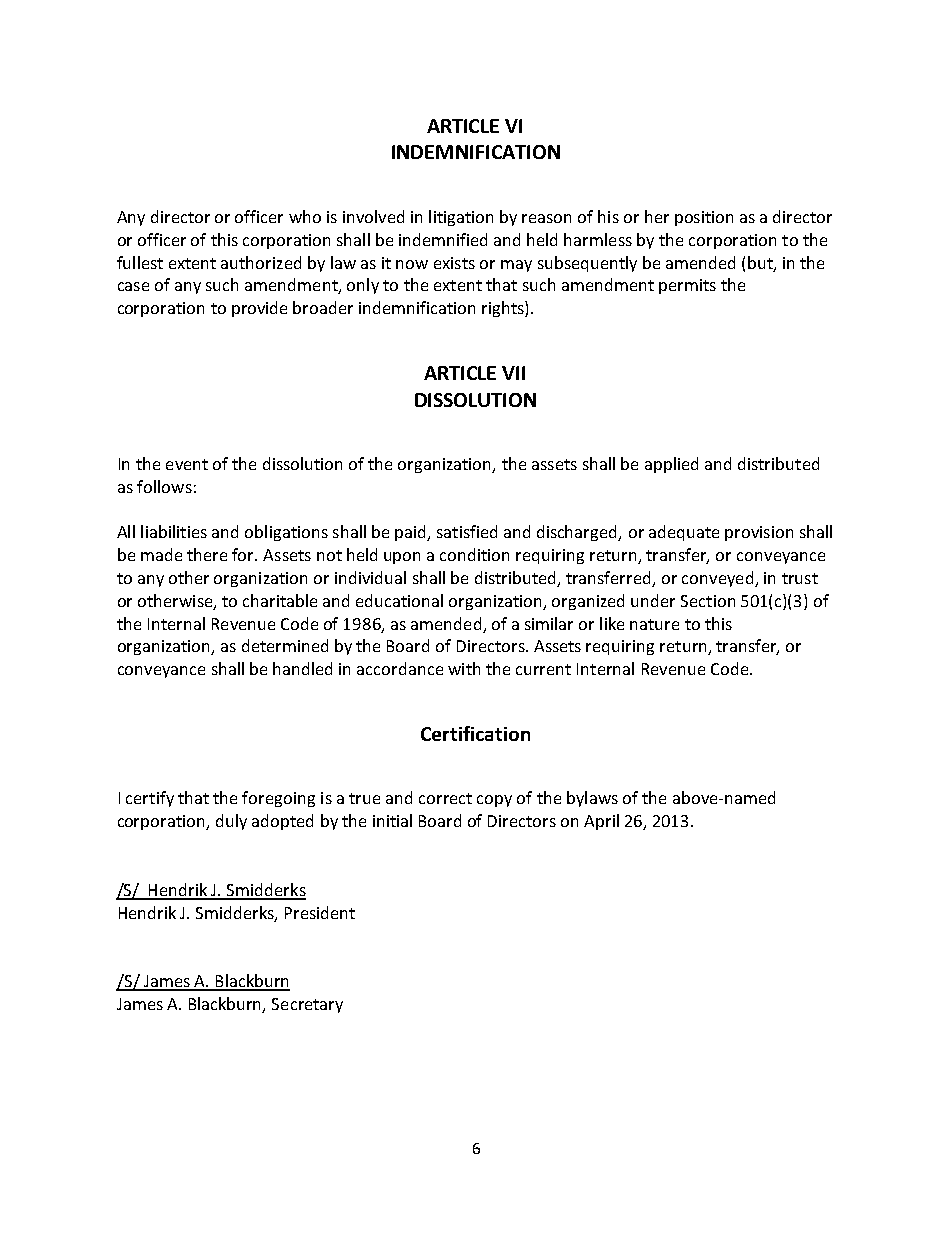 The width and height of the image is (952, 1233). I want to click on authorized, so click(261, 262).
